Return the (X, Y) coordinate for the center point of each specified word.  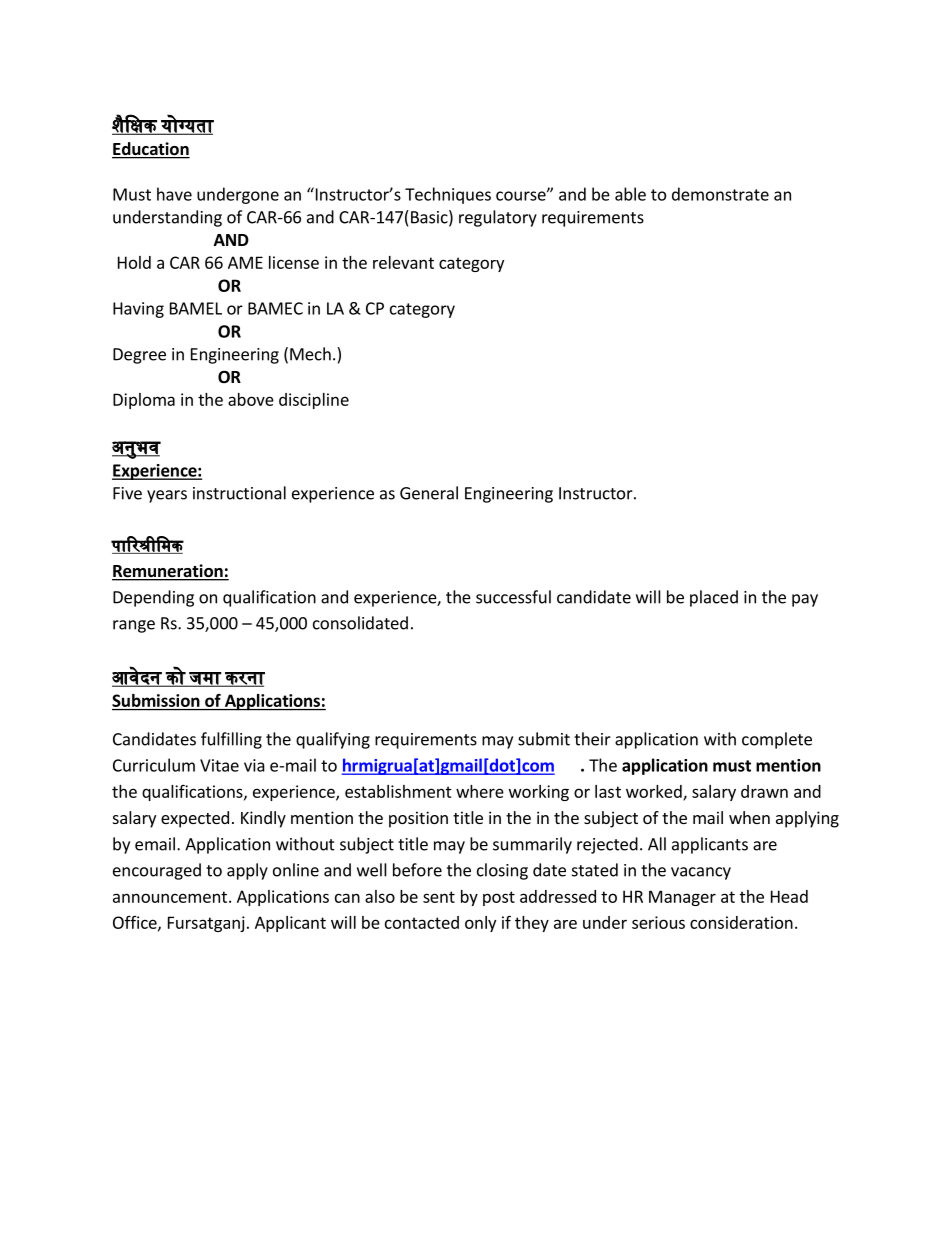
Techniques (448, 195)
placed (714, 598)
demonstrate (720, 194)
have (174, 194)
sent (439, 897)
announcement (170, 897)
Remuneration (168, 572)
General (429, 493)
